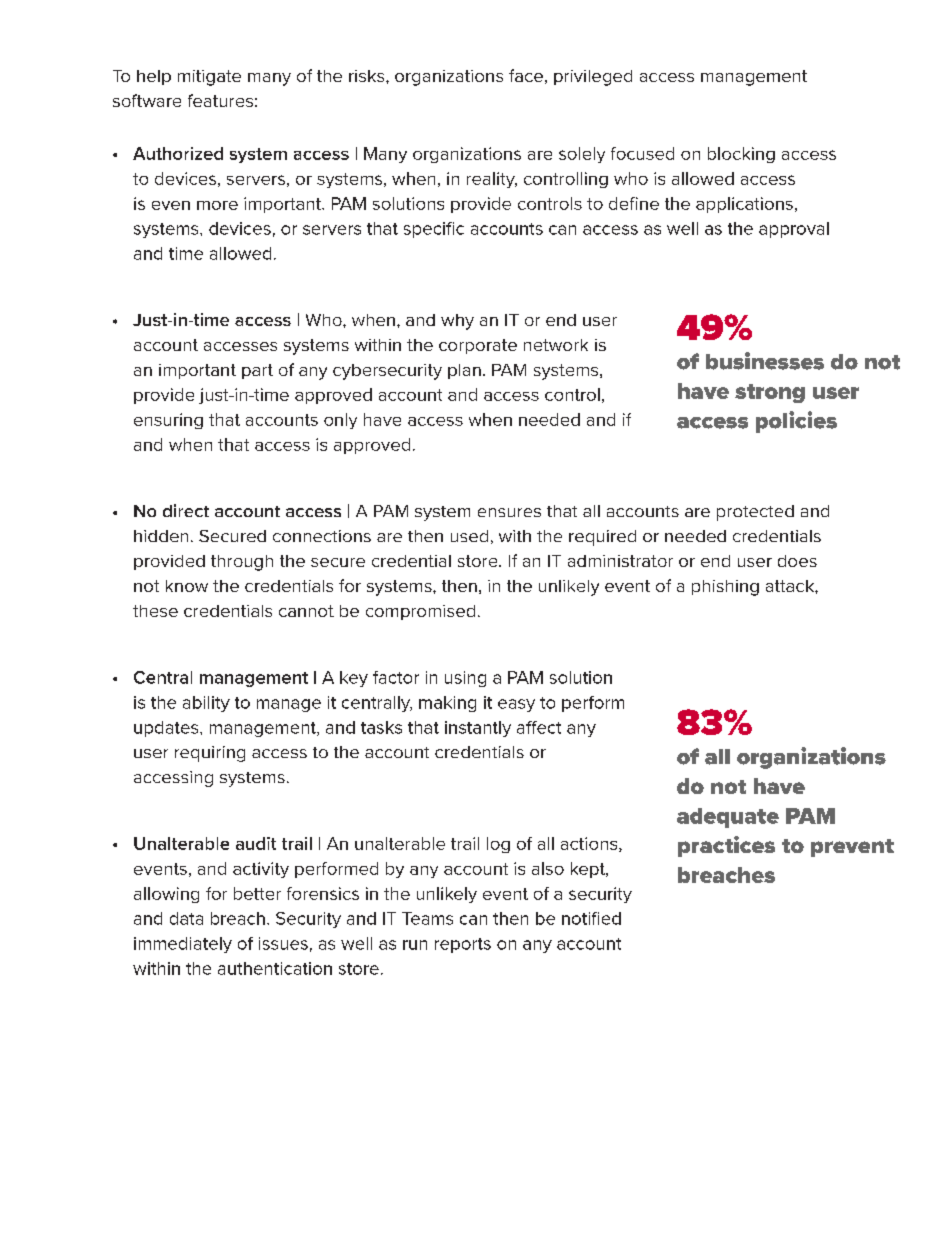 The image size is (952, 1233). What do you see at coordinates (220, 100) in the page?
I see `features` at bounding box center [220, 100].
